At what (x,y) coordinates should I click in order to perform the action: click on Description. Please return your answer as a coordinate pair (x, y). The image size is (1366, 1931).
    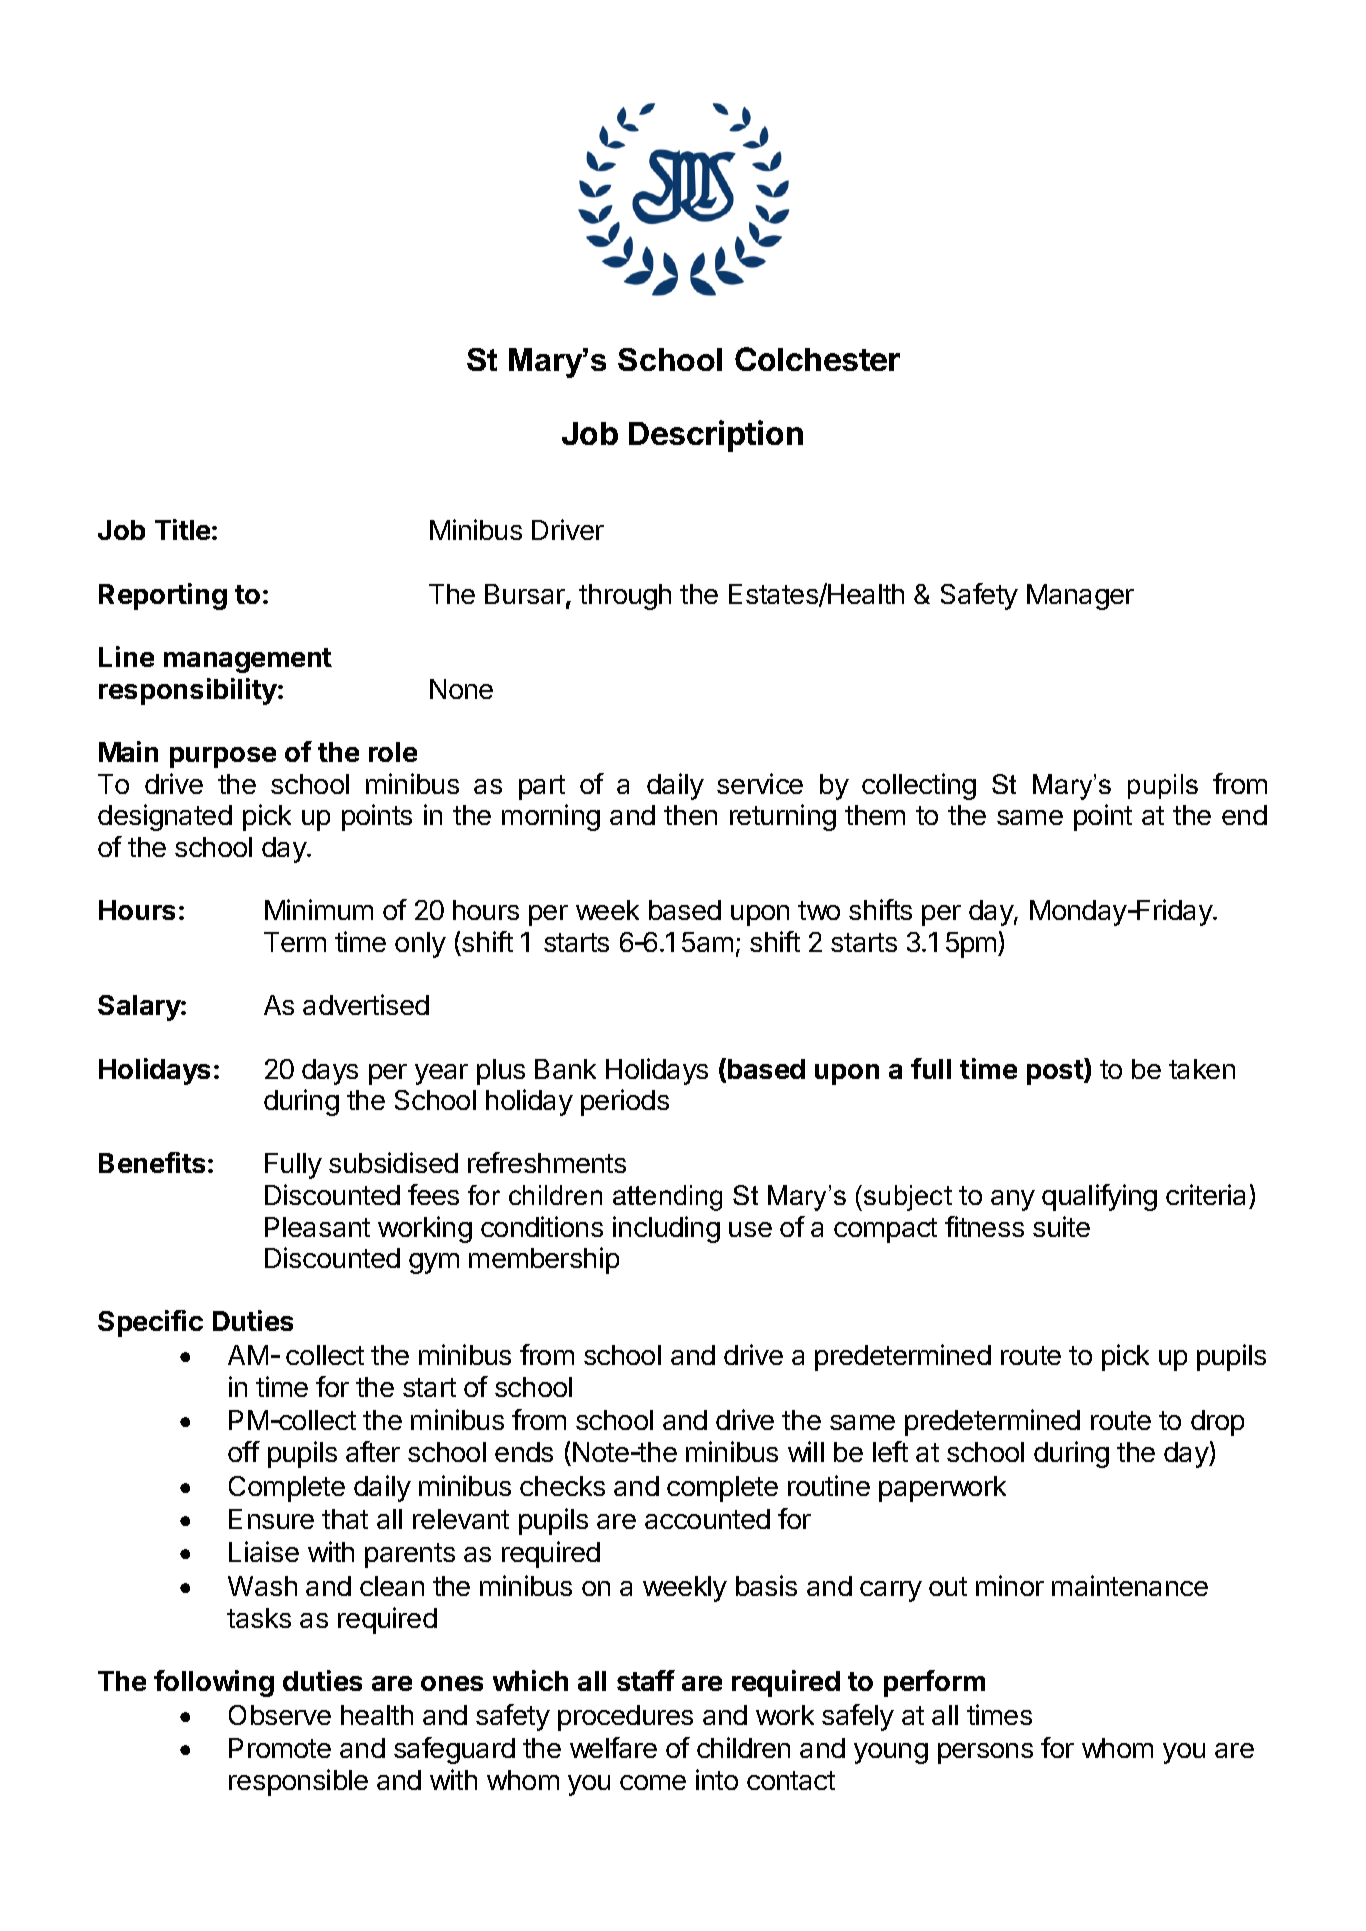
    Looking at the image, I should click on (716, 436).
